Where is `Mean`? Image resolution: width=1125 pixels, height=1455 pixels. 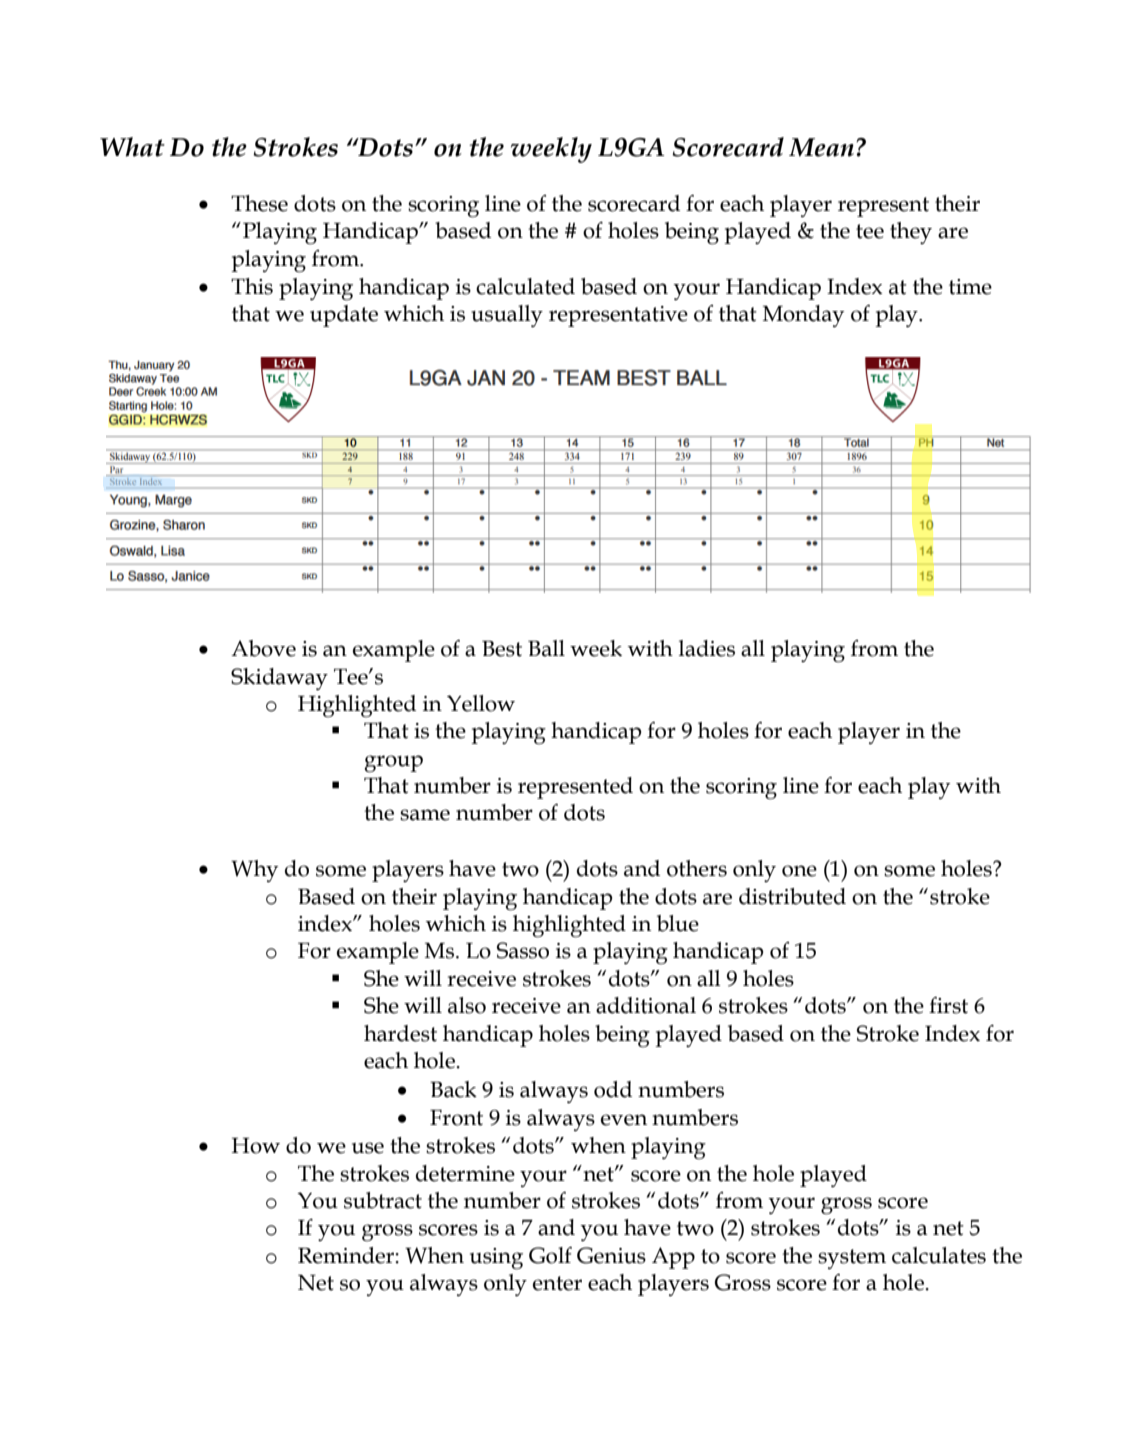 Mean is located at coordinates (821, 147).
